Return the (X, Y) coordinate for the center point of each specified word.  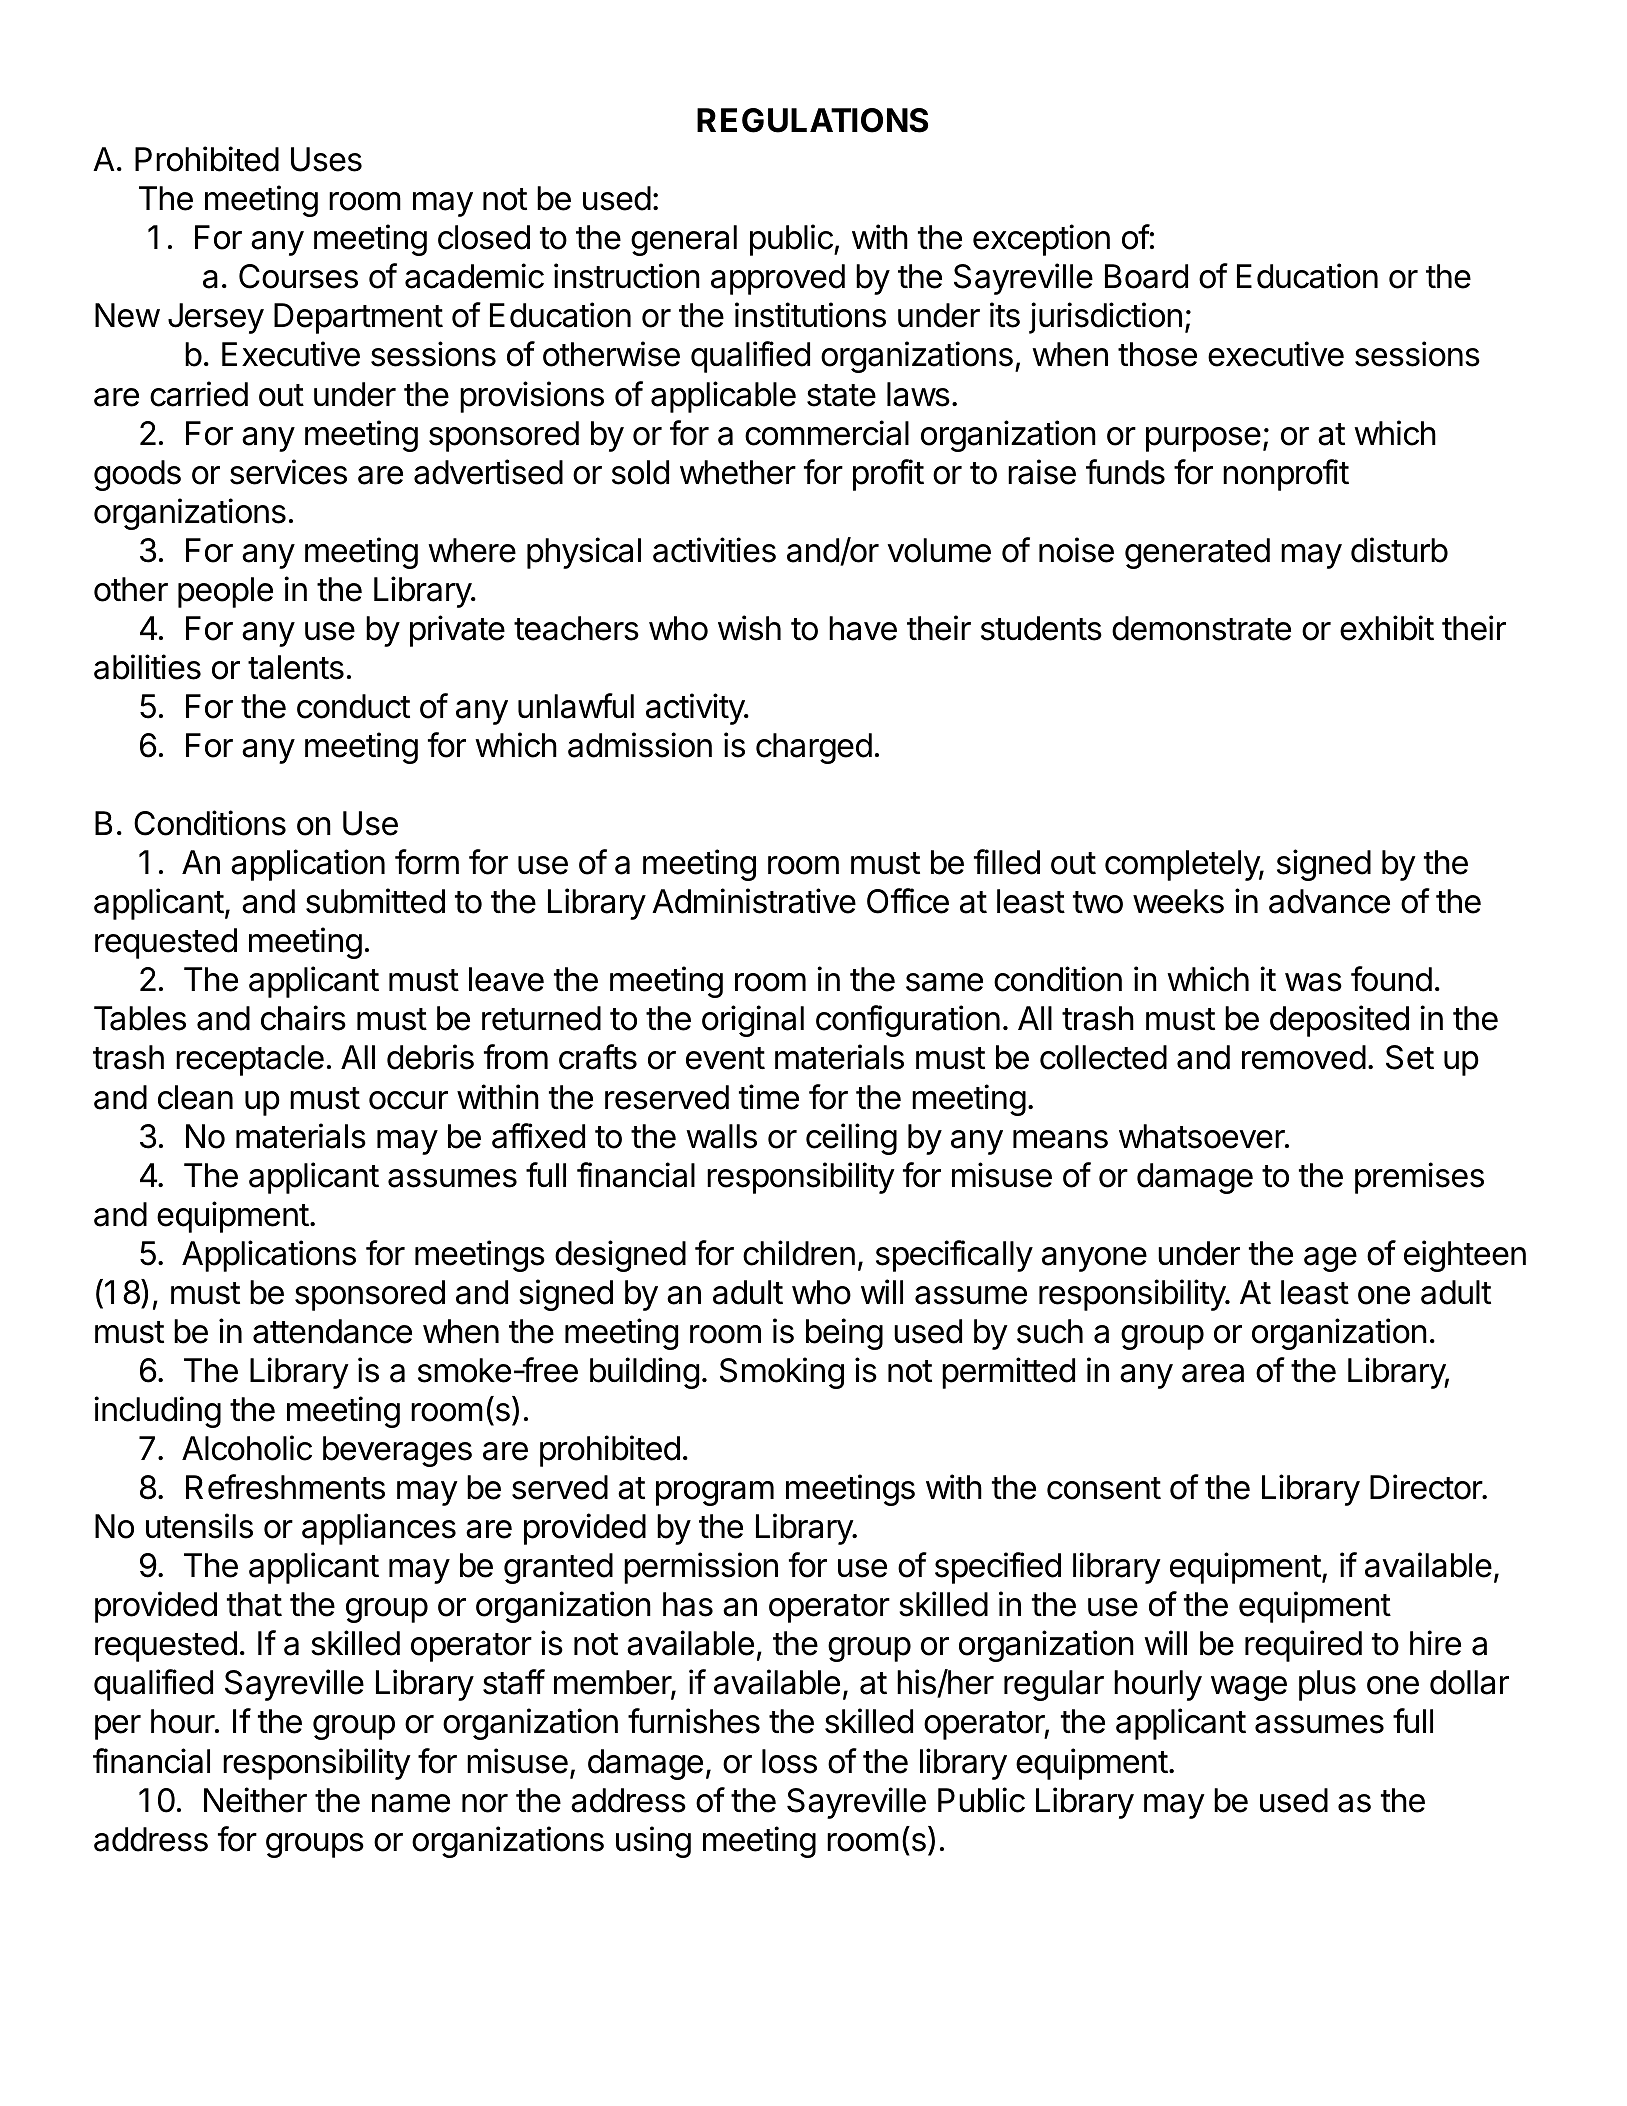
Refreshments (285, 1487)
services (288, 472)
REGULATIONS (812, 120)
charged (814, 748)
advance (1329, 901)
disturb (1399, 550)
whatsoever (1203, 1136)
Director (1427, 1487)
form (427, 862)
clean (195, 1097)
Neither (255, 1800)
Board (1146, 276)
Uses (326, 159)
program (715, 1493)
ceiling (851, 1139)
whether (738, 472)
